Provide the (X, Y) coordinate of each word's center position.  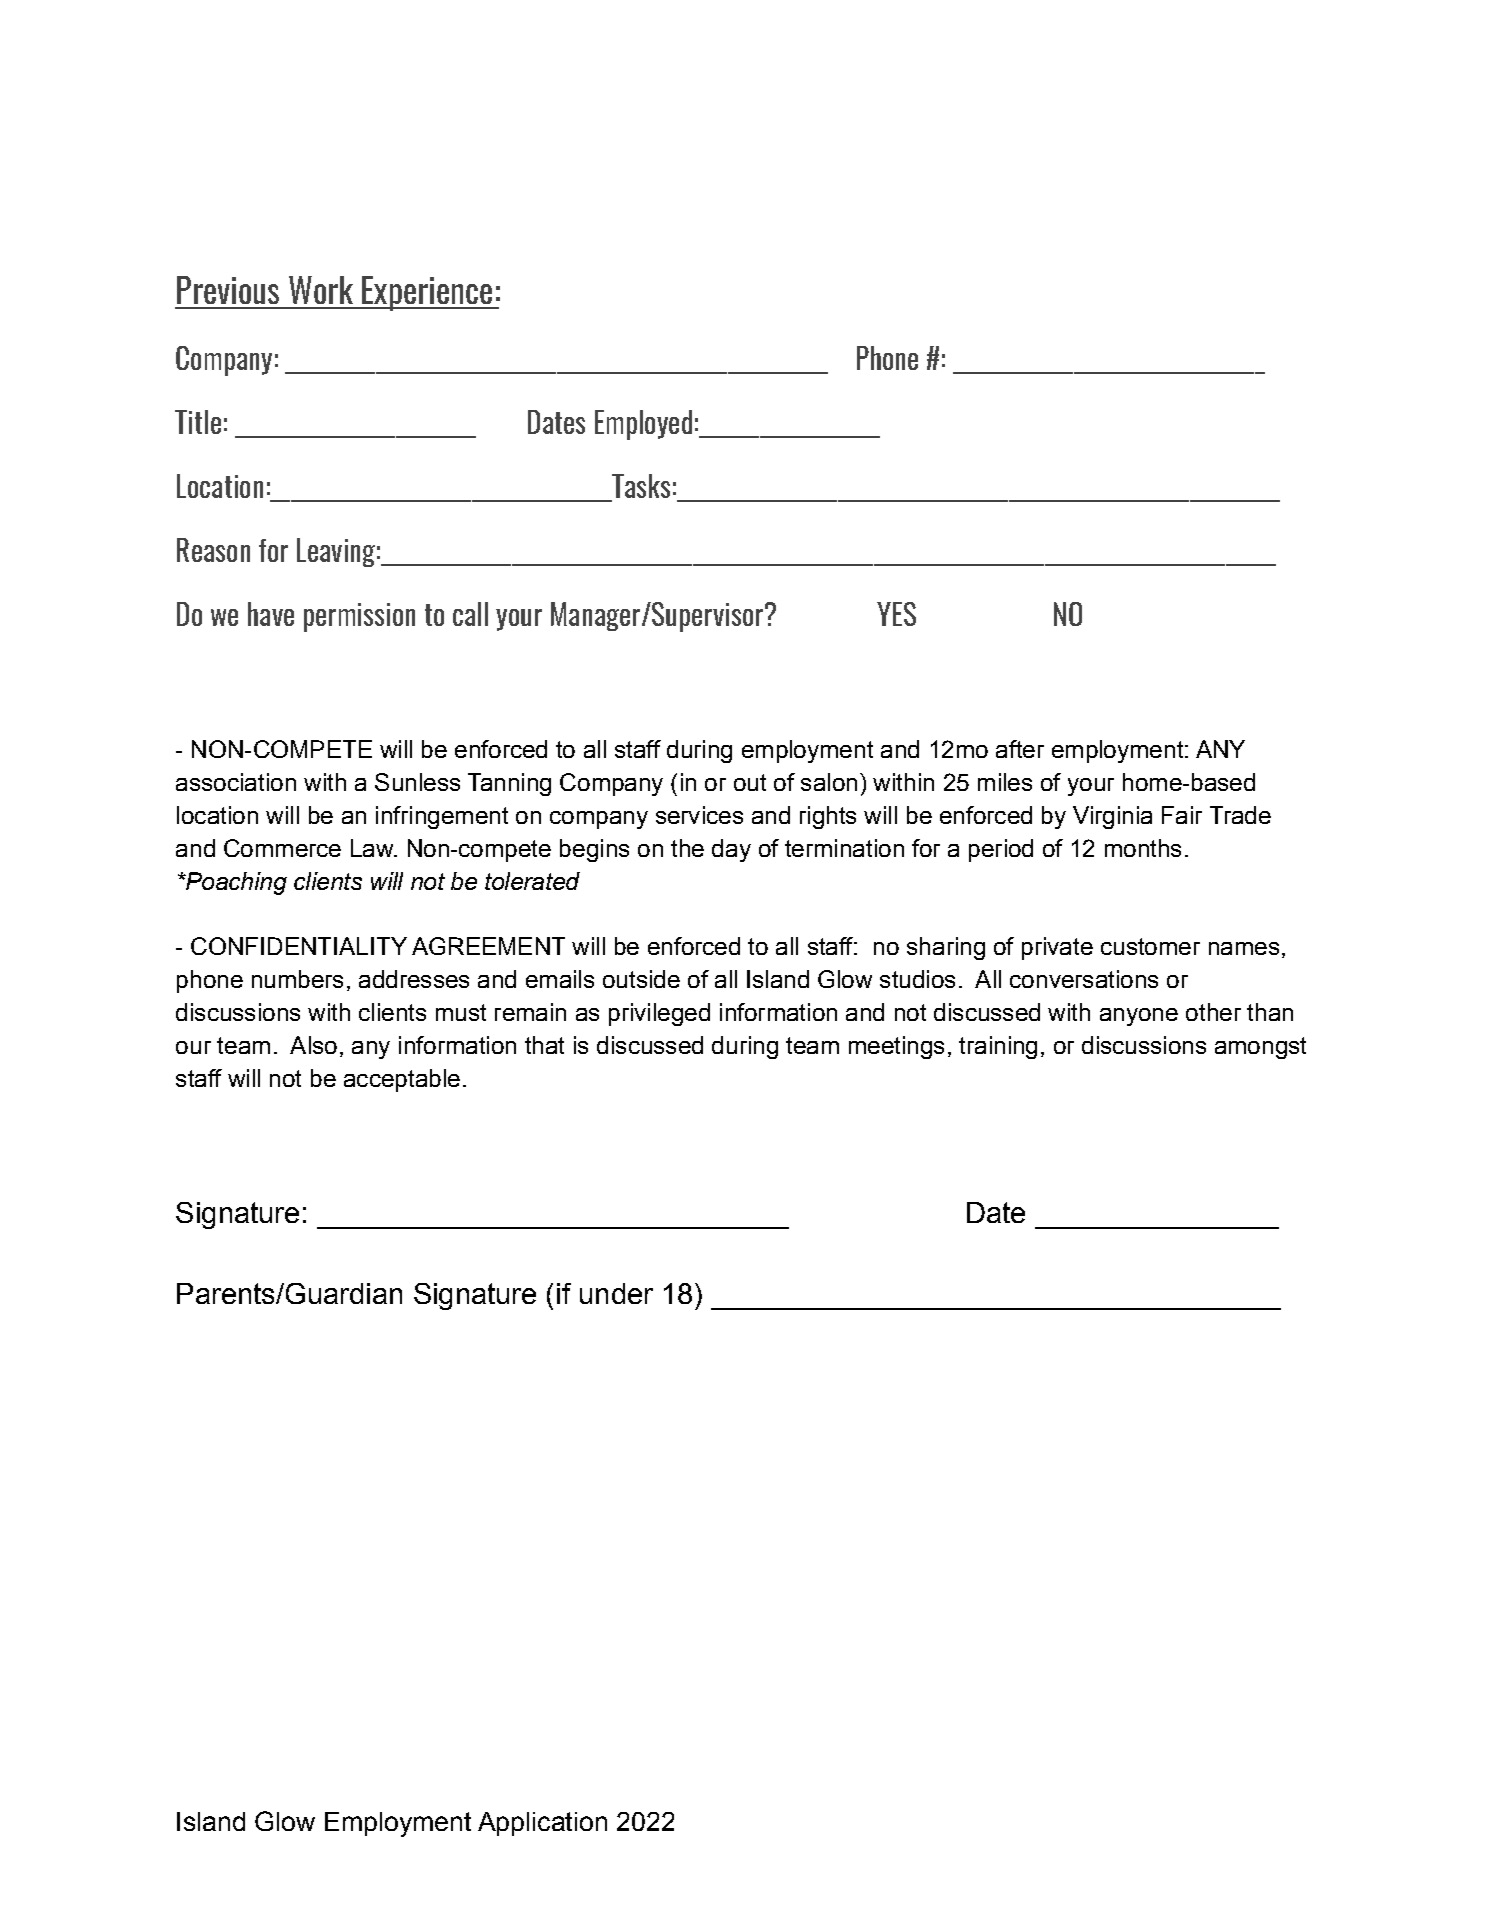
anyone (1139, 1017)
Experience (427, 293)
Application (542, 1824)
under (616, 1293)
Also (313, 1045)
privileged (659, 1014)
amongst (1260, 1048)
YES (896, 614)
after (1020, 749)
